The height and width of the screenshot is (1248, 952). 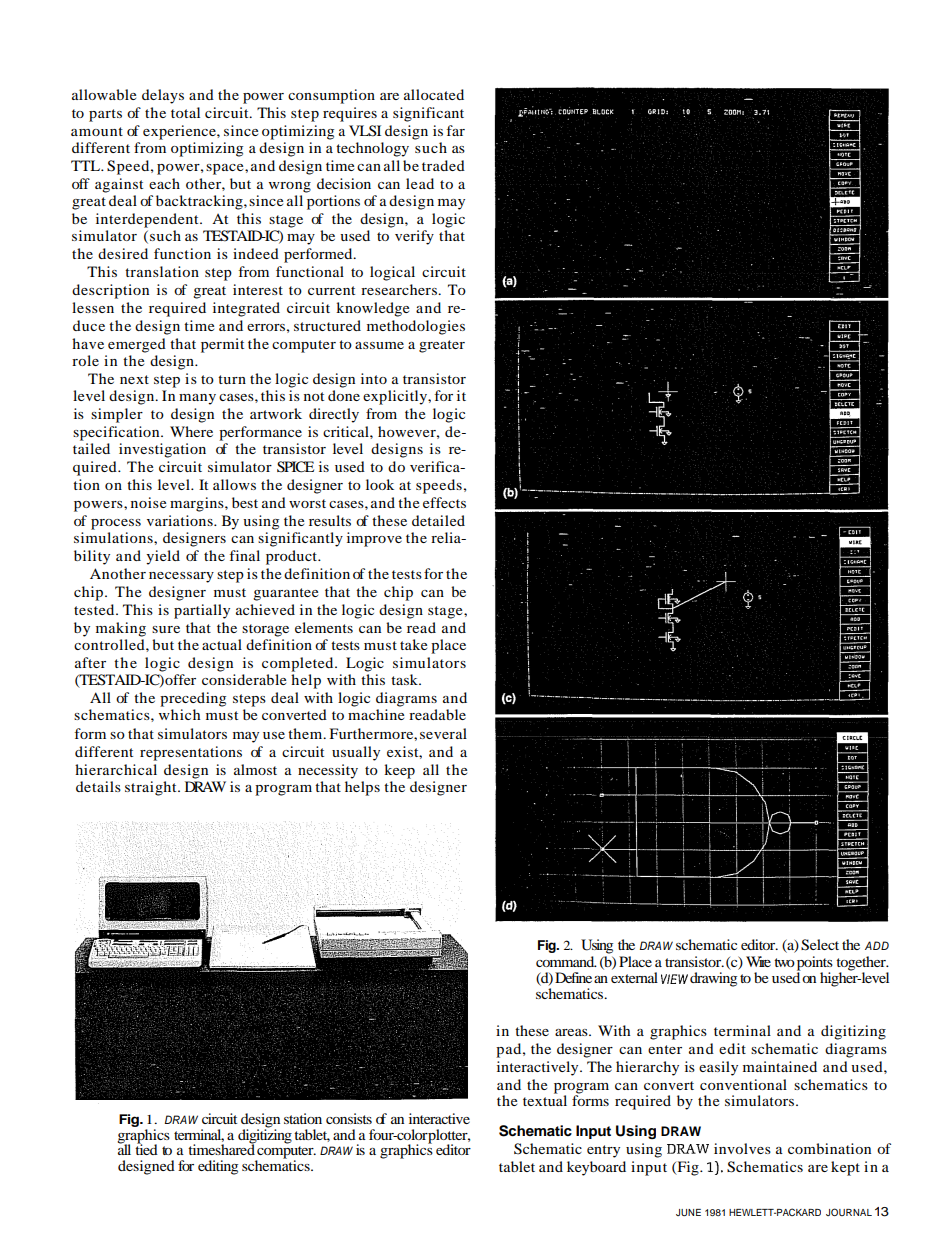 What do you see at coordinates (180, 679) in the screenshot?
I see `offer` at bounding box center [180, 679].
